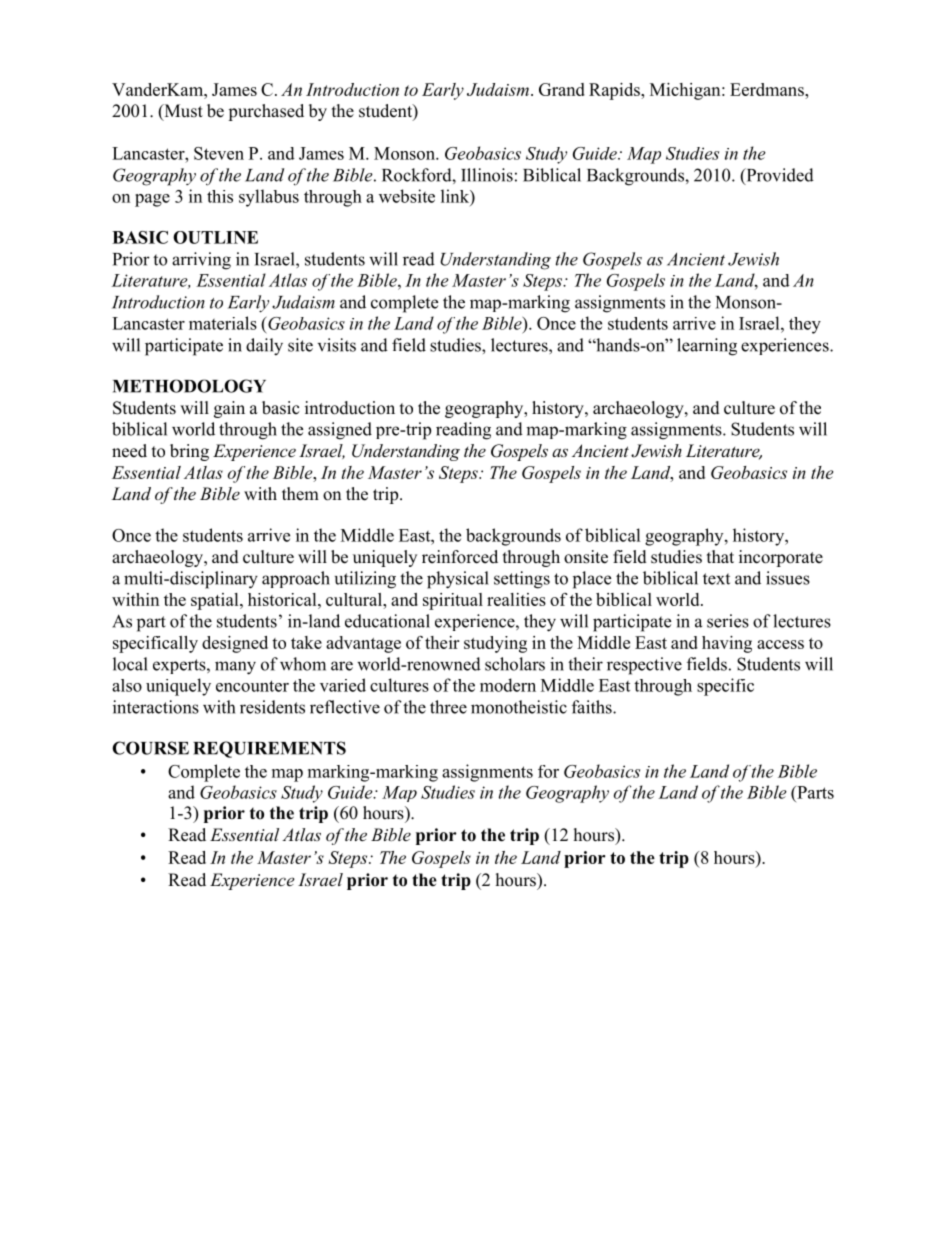  I want to click on purchased, so click(266, 112).
